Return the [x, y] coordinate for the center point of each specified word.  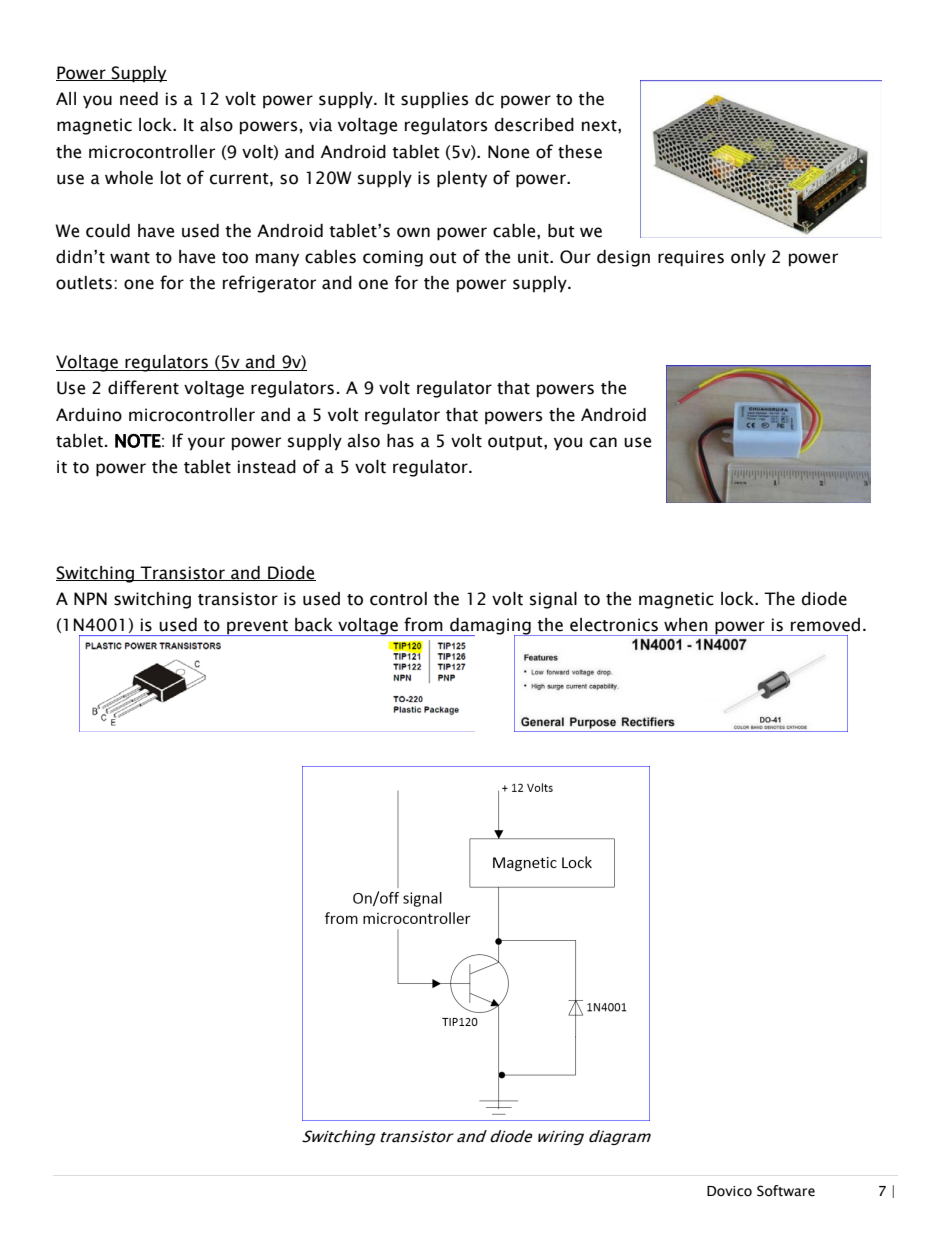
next [600, 126]
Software [786, 1191]
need [139, 99]
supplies [435, 100]
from [423, 624]
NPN [90, 598]
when [686, 625]
